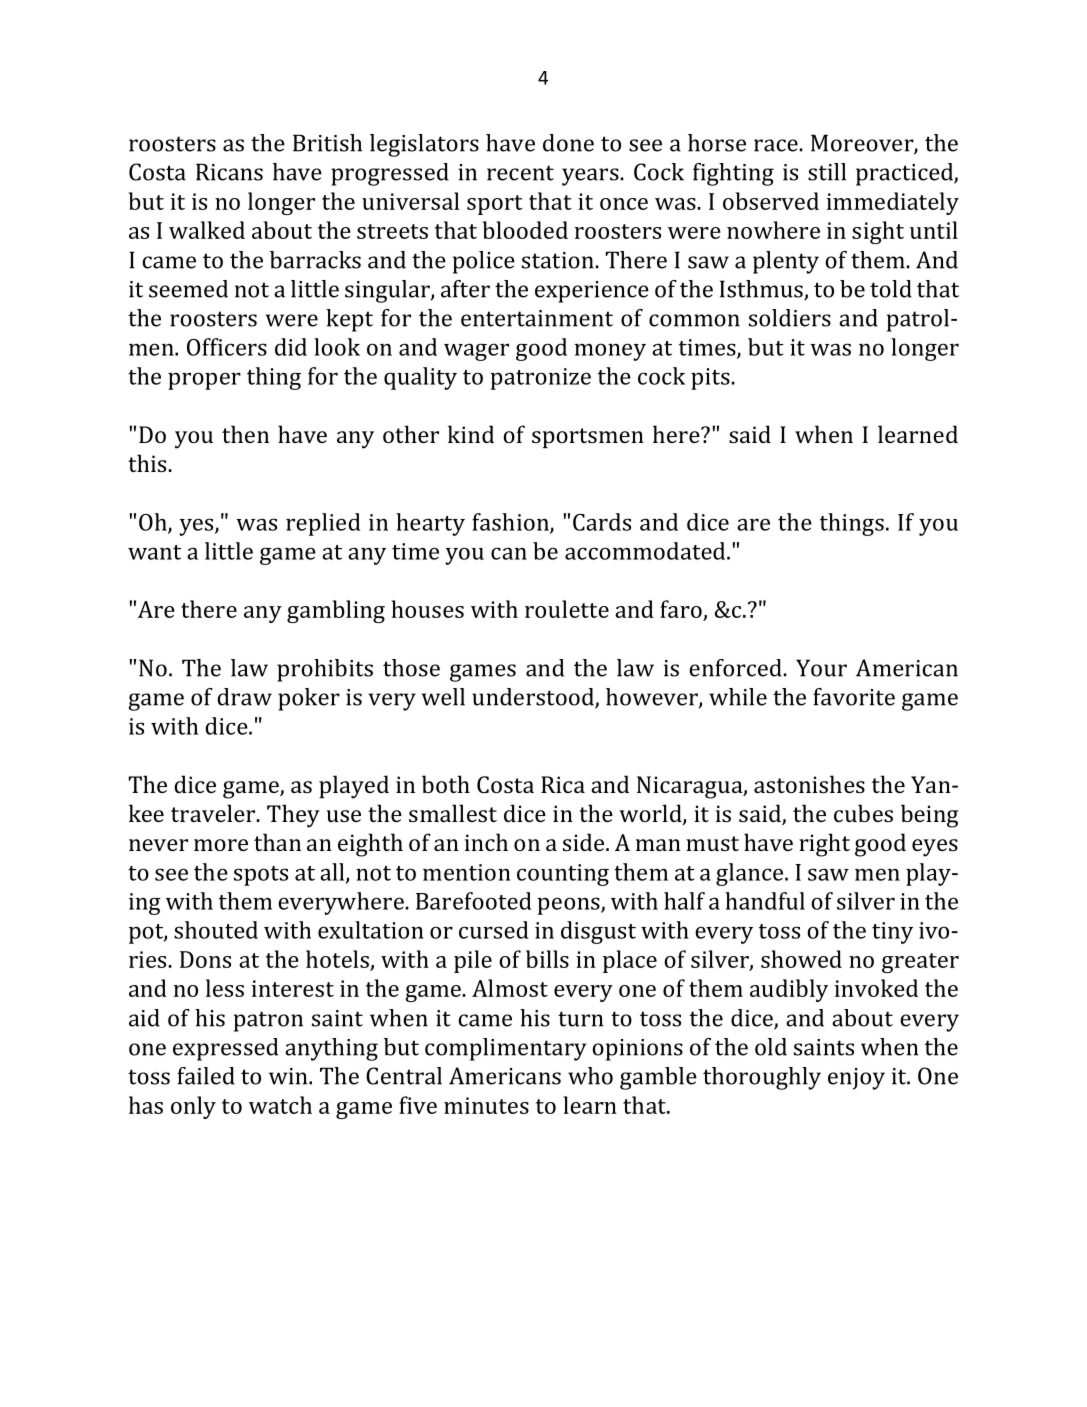 The width and height of the screenshot is (1087, 1407). What do you see at coordinates (863, 813) in the screenshot?
I see `cubes` at bounding box center [863, 813].
